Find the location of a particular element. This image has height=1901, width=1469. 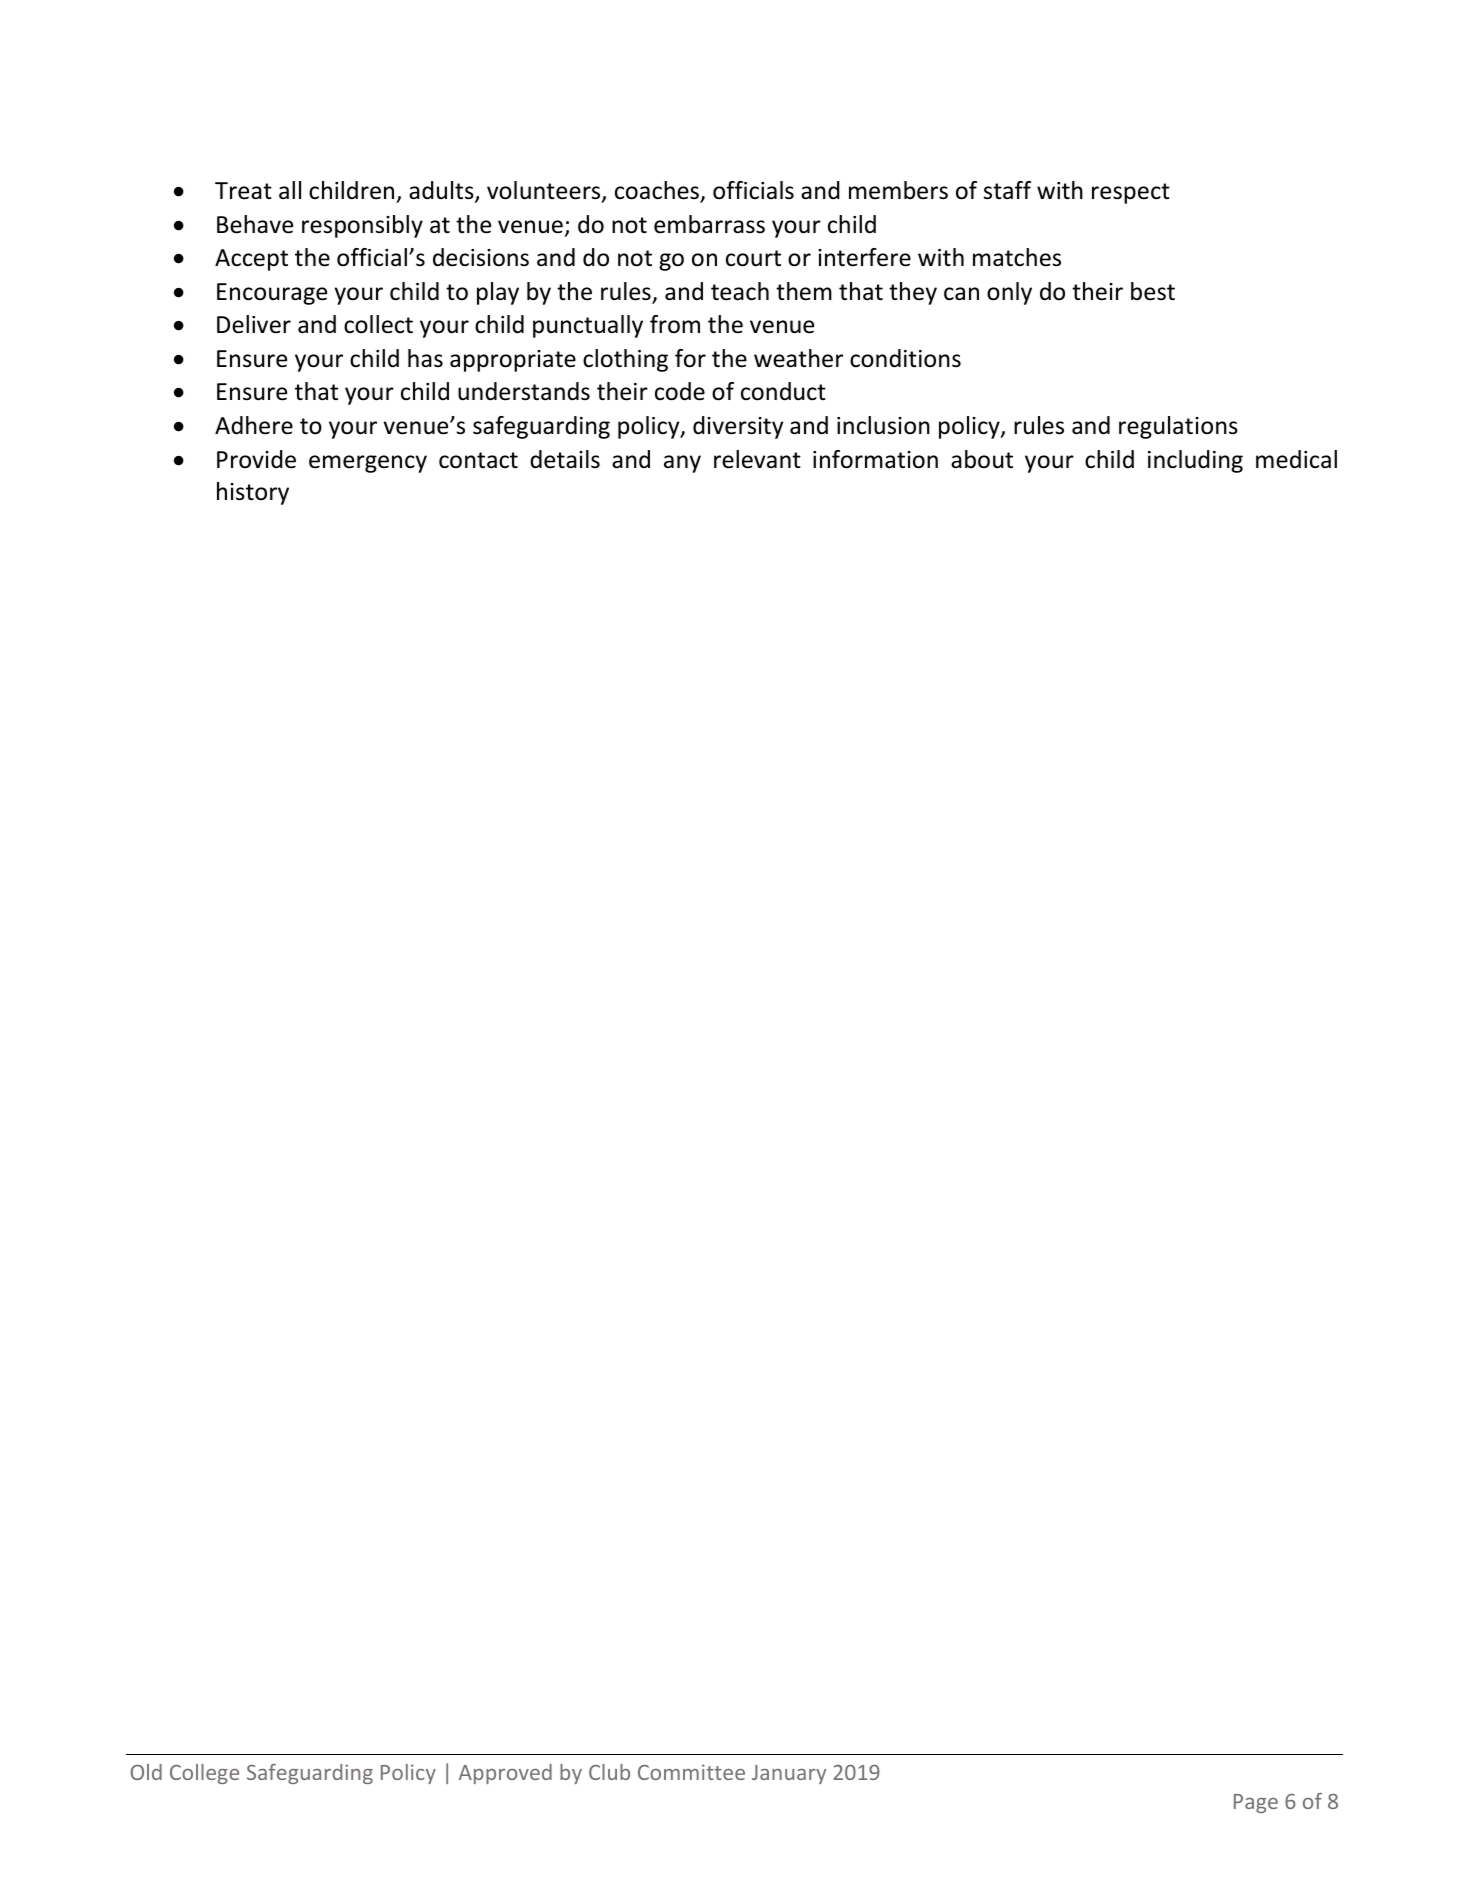

including is located at coordinates (1195, 461).
